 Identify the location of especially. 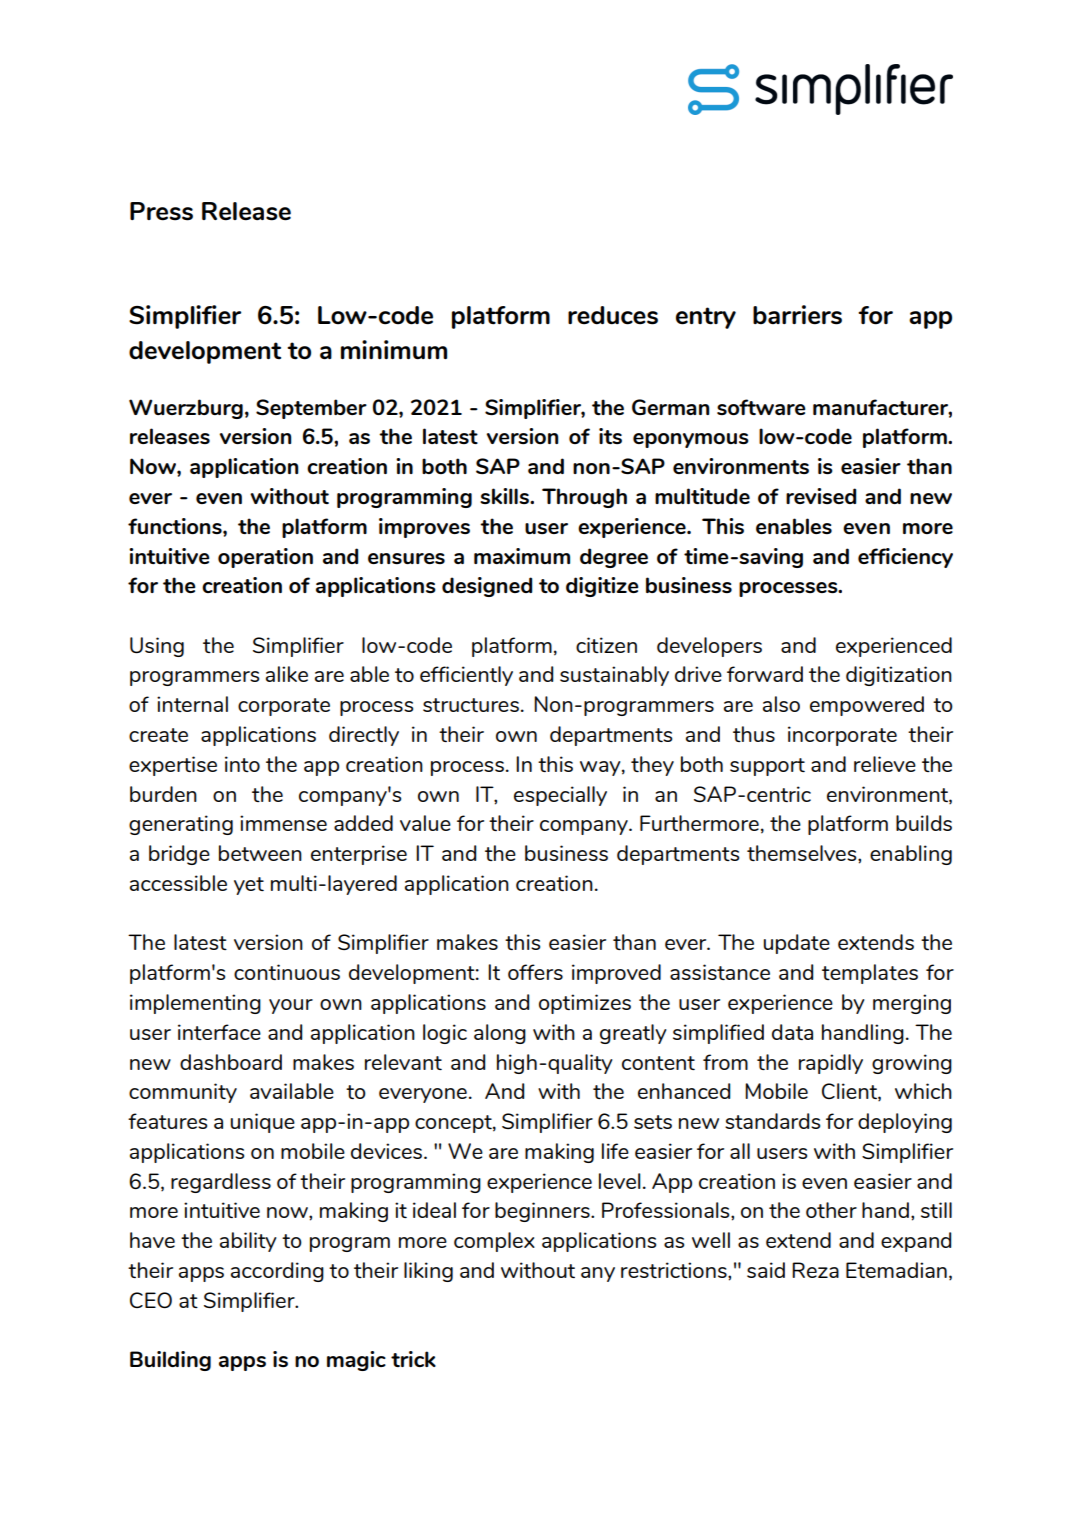
(560, 796).
